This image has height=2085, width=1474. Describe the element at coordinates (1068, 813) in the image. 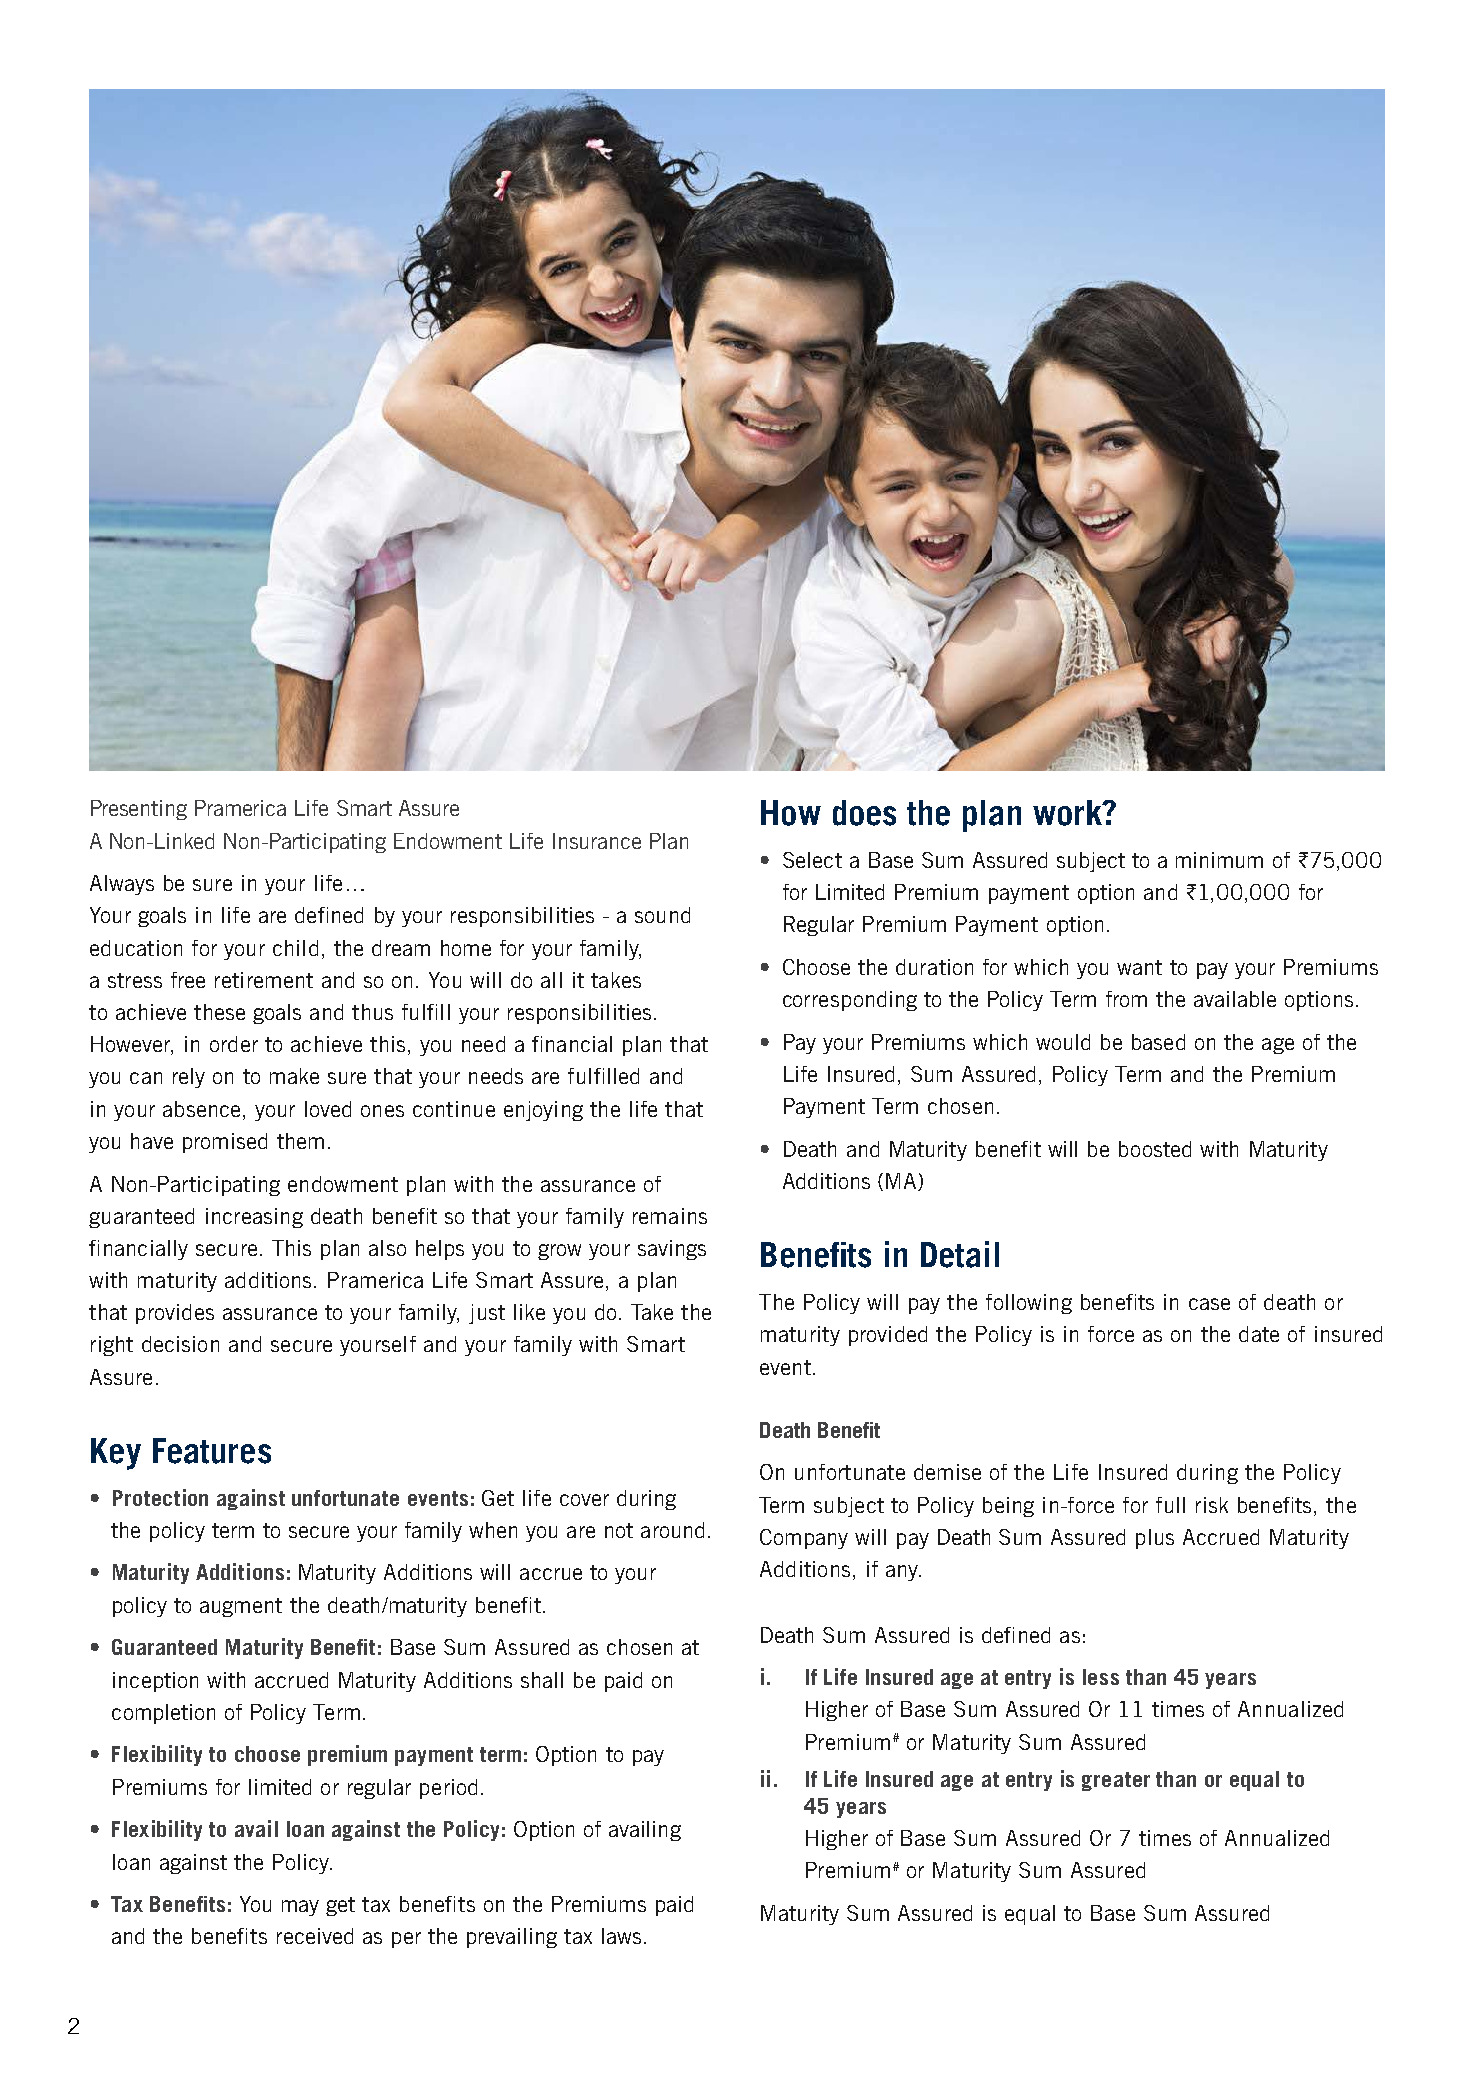

I see `work` at that location.
